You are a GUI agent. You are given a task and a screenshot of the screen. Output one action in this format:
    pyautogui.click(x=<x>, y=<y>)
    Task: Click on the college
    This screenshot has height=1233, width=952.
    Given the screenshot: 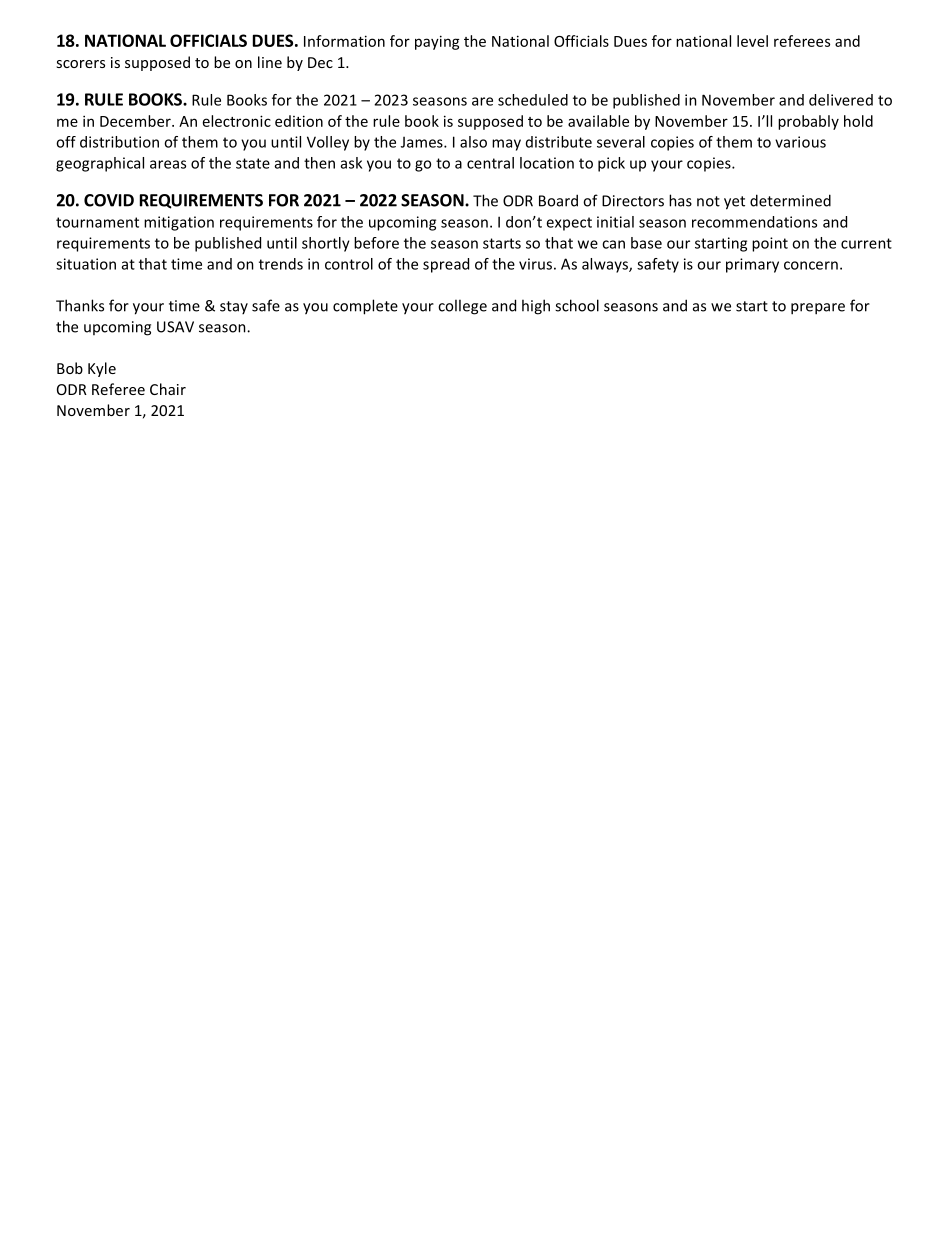 What is the action you would take?
    pyautogui.click(x=462, y=307)
